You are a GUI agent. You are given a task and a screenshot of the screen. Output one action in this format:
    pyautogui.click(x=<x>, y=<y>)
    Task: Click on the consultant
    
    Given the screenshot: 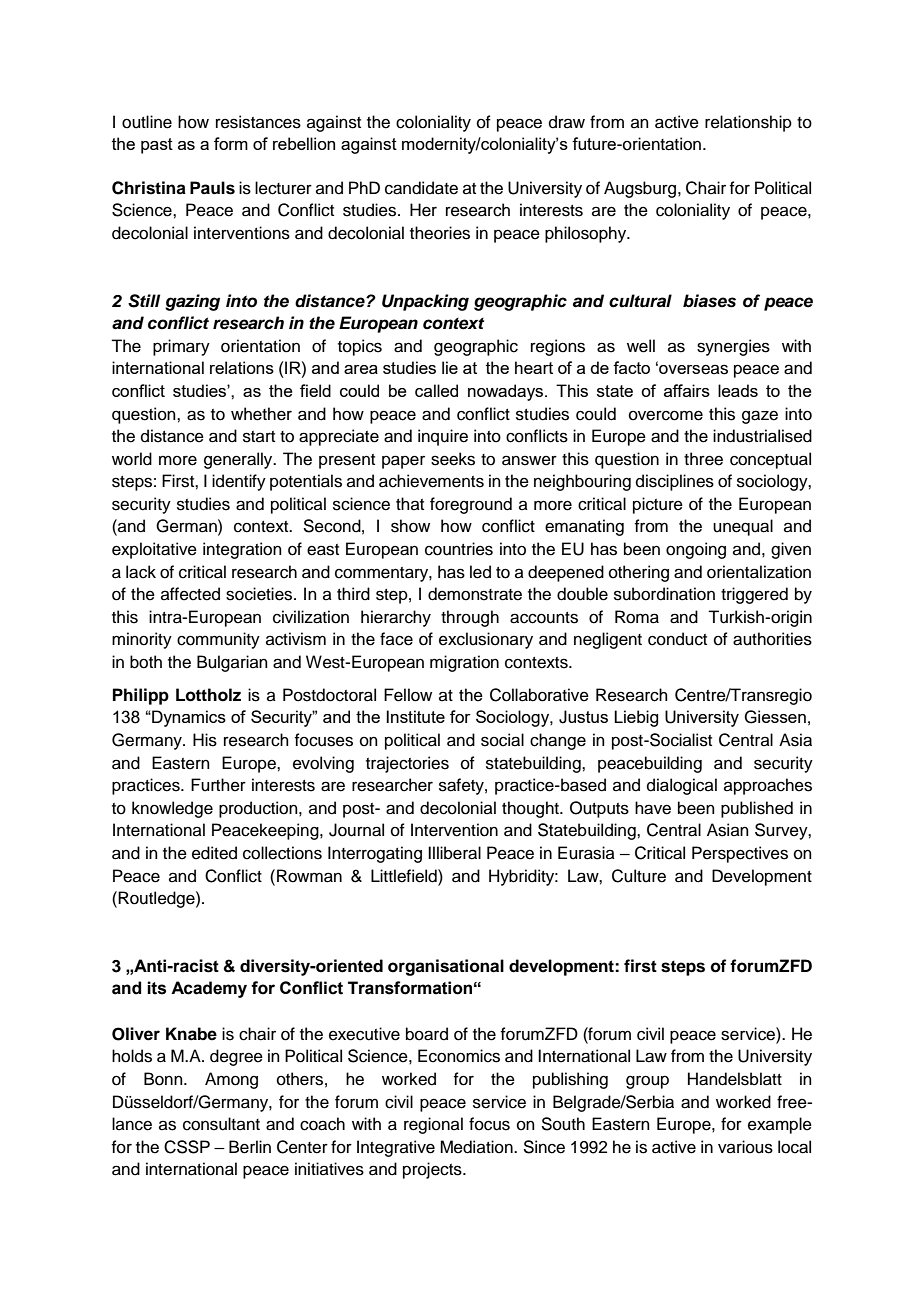 What is the action you would take?
    pyautogui.click(x=221, y=1124)
